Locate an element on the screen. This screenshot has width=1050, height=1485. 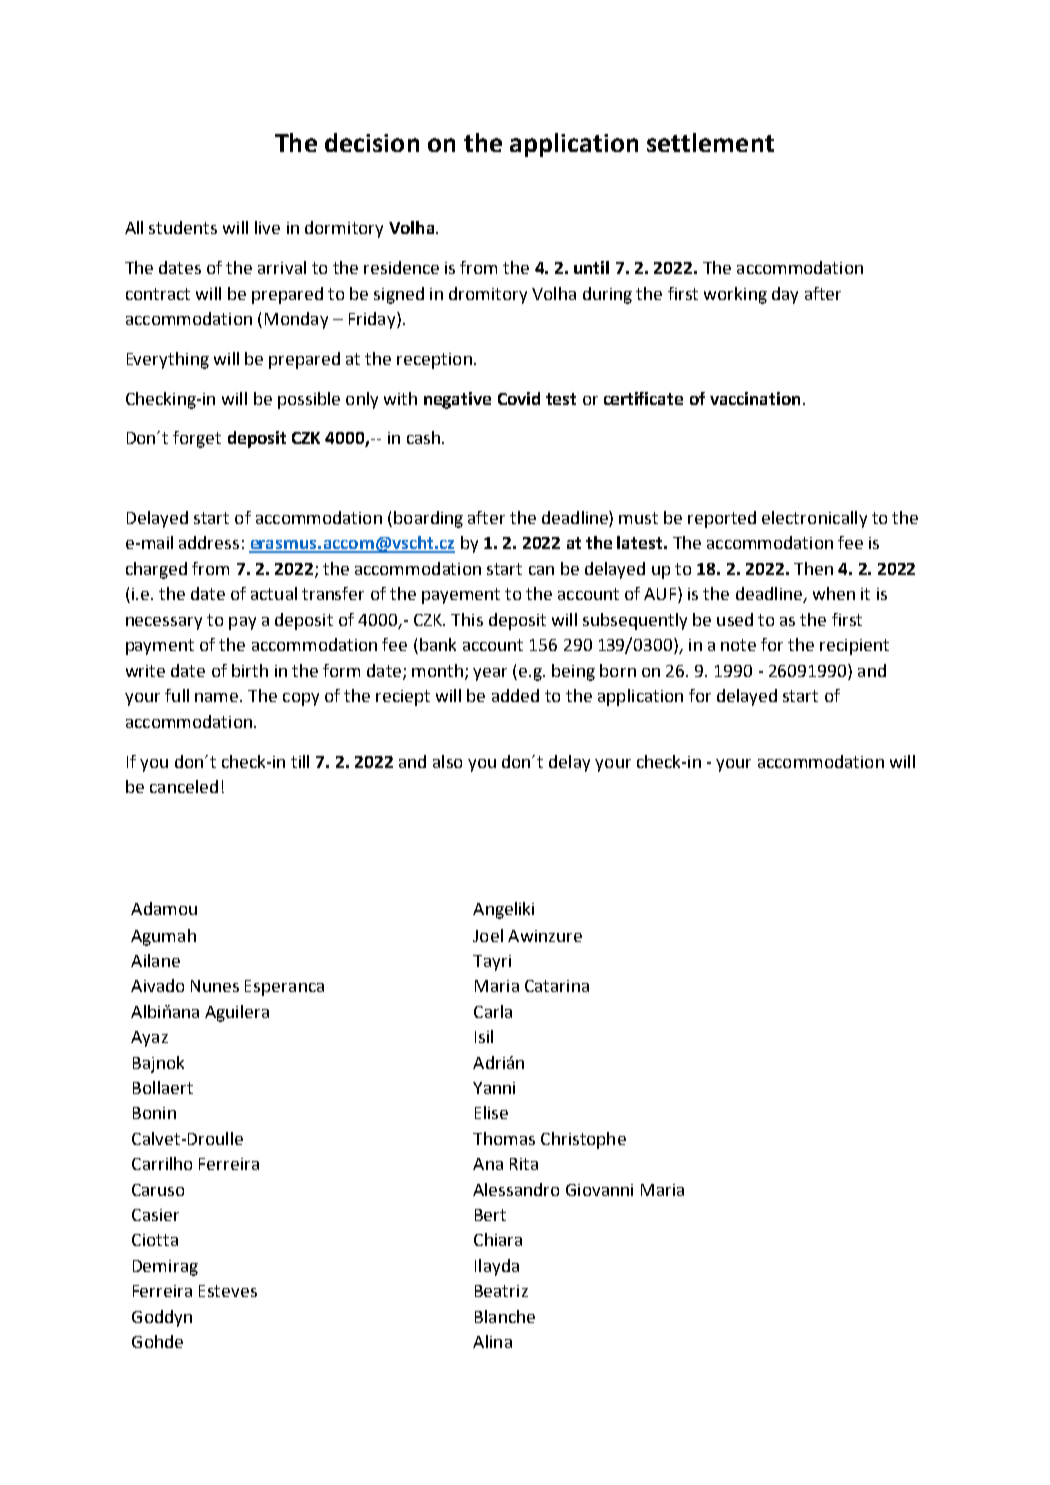
Covid is located at coordinates (519, 398).
